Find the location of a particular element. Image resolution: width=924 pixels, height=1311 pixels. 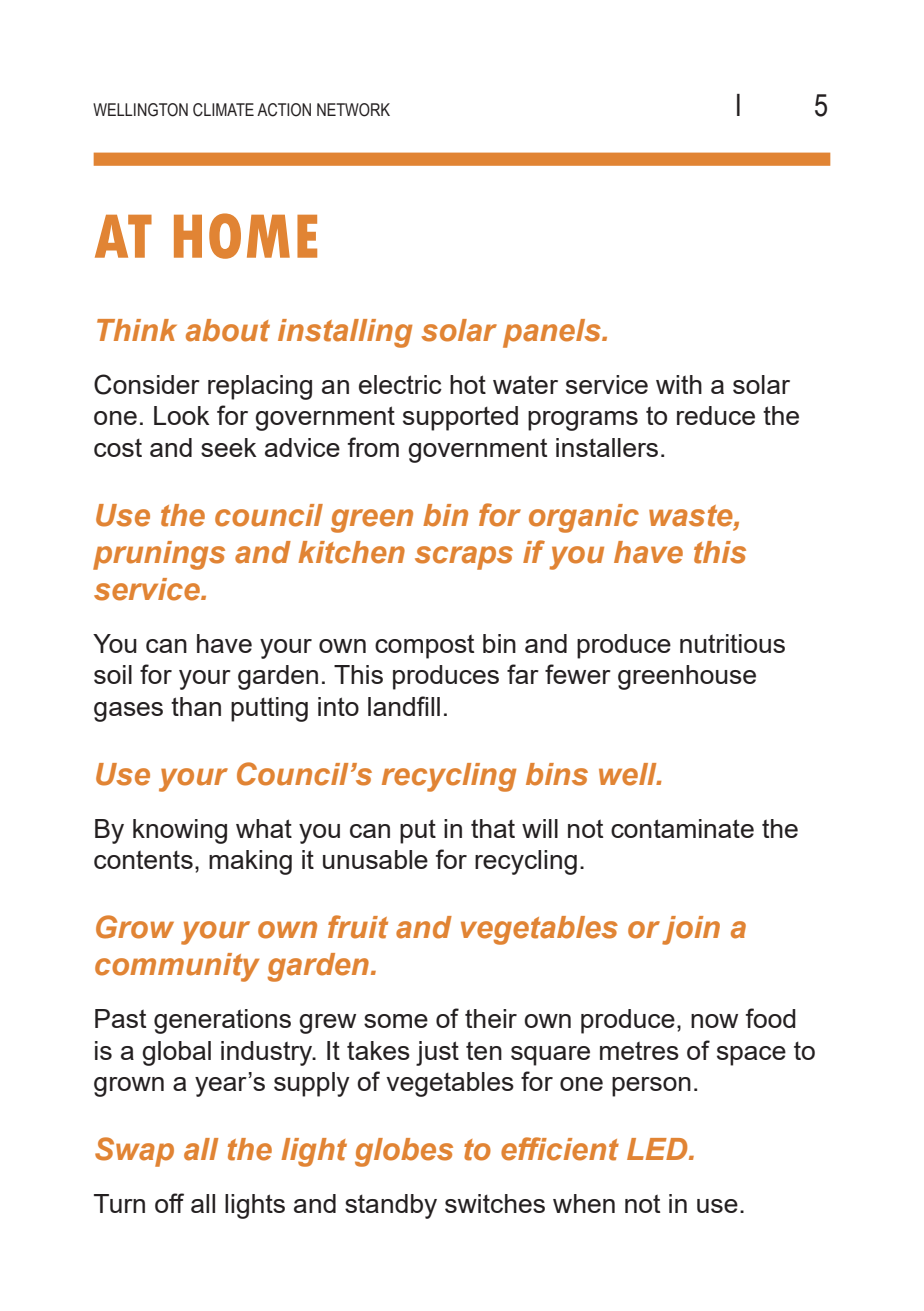

off is located at coordinates (169, 1203).
